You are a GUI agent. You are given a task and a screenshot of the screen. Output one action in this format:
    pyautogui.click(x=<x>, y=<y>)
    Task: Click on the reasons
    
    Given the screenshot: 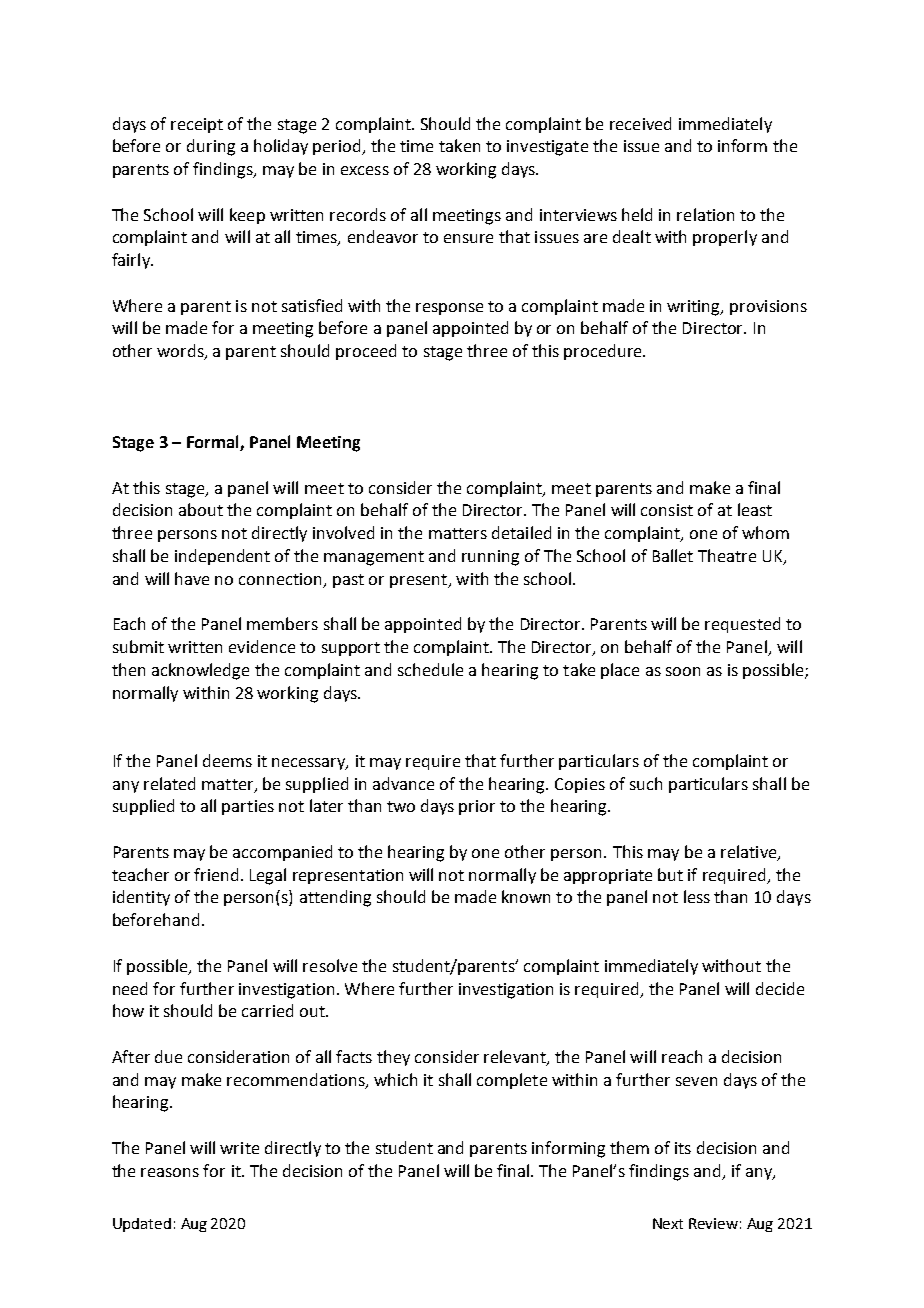 What is the action you would take?
    pyautogui.click(x=170, y=1172)
